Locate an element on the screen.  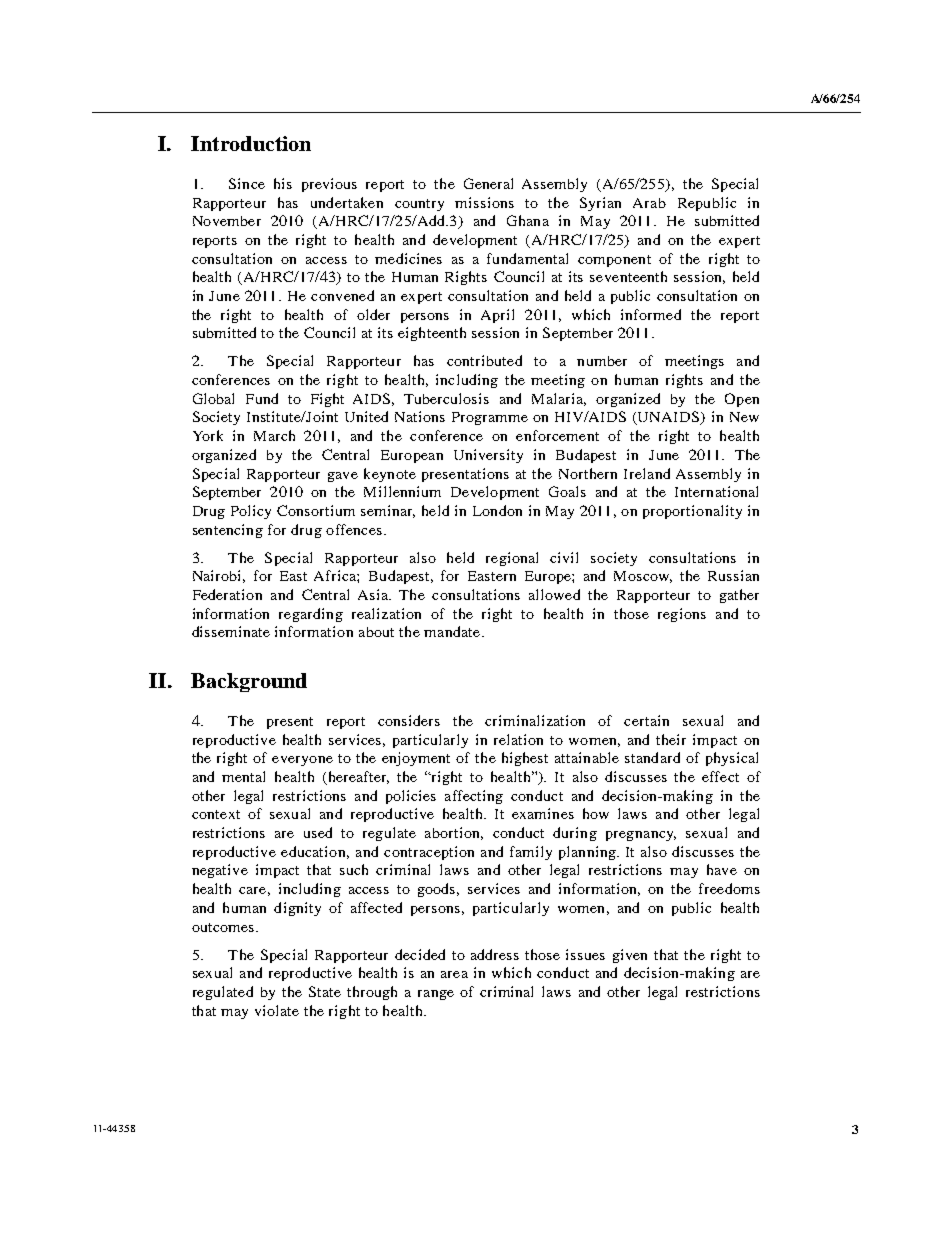
regional is located at coordinates (512, 559).
